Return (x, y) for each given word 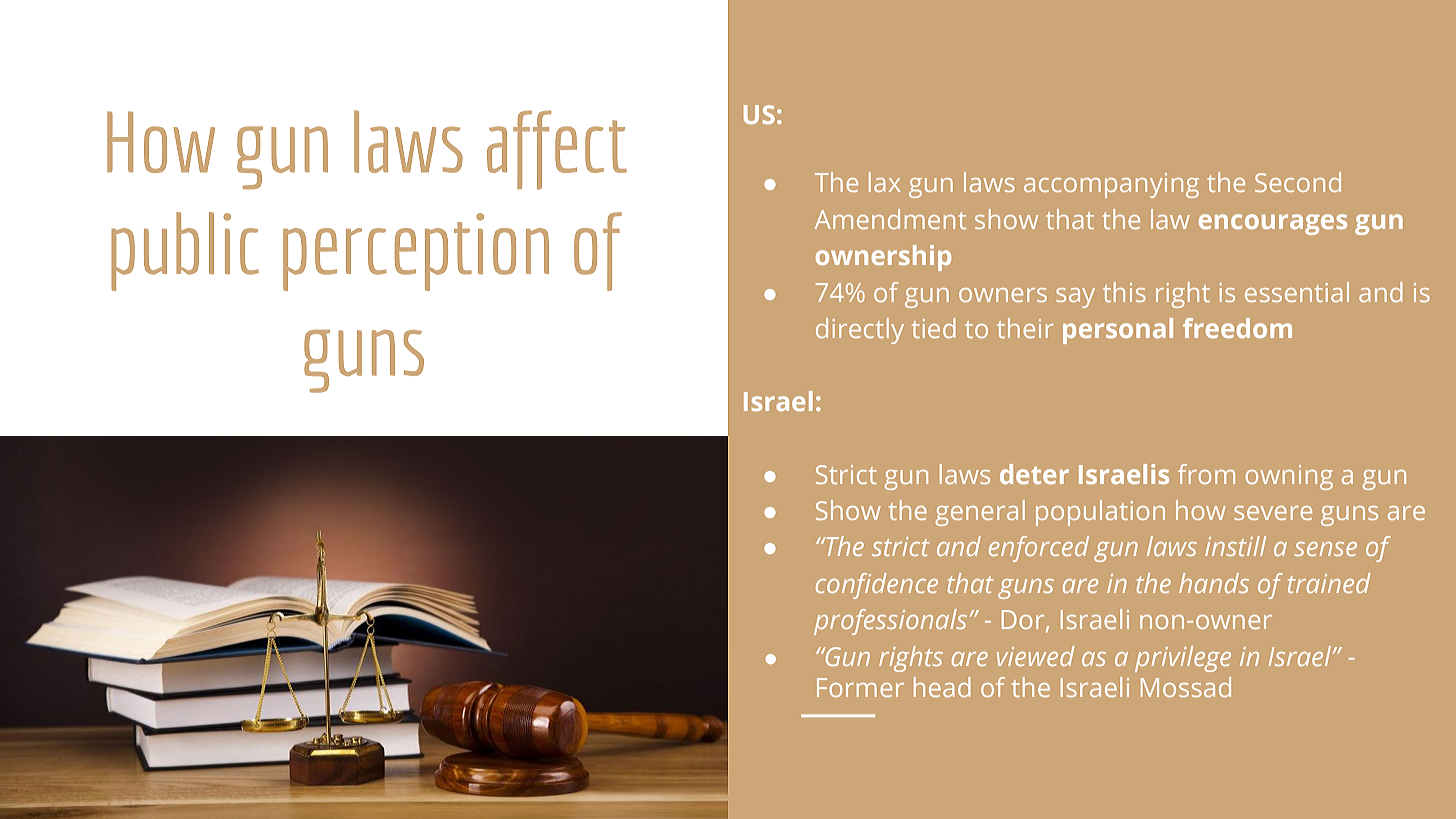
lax (885, 182)
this (1124, 292)
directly (860, 331)
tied (934, 328)
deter (1034, 474)
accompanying (1111, 185)
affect (557, 149)
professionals (890, 622)
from (1206, 474)
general (980, 513)
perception (416, 252)
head (942, 687)
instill (1235, 546)
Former (860, 687)
